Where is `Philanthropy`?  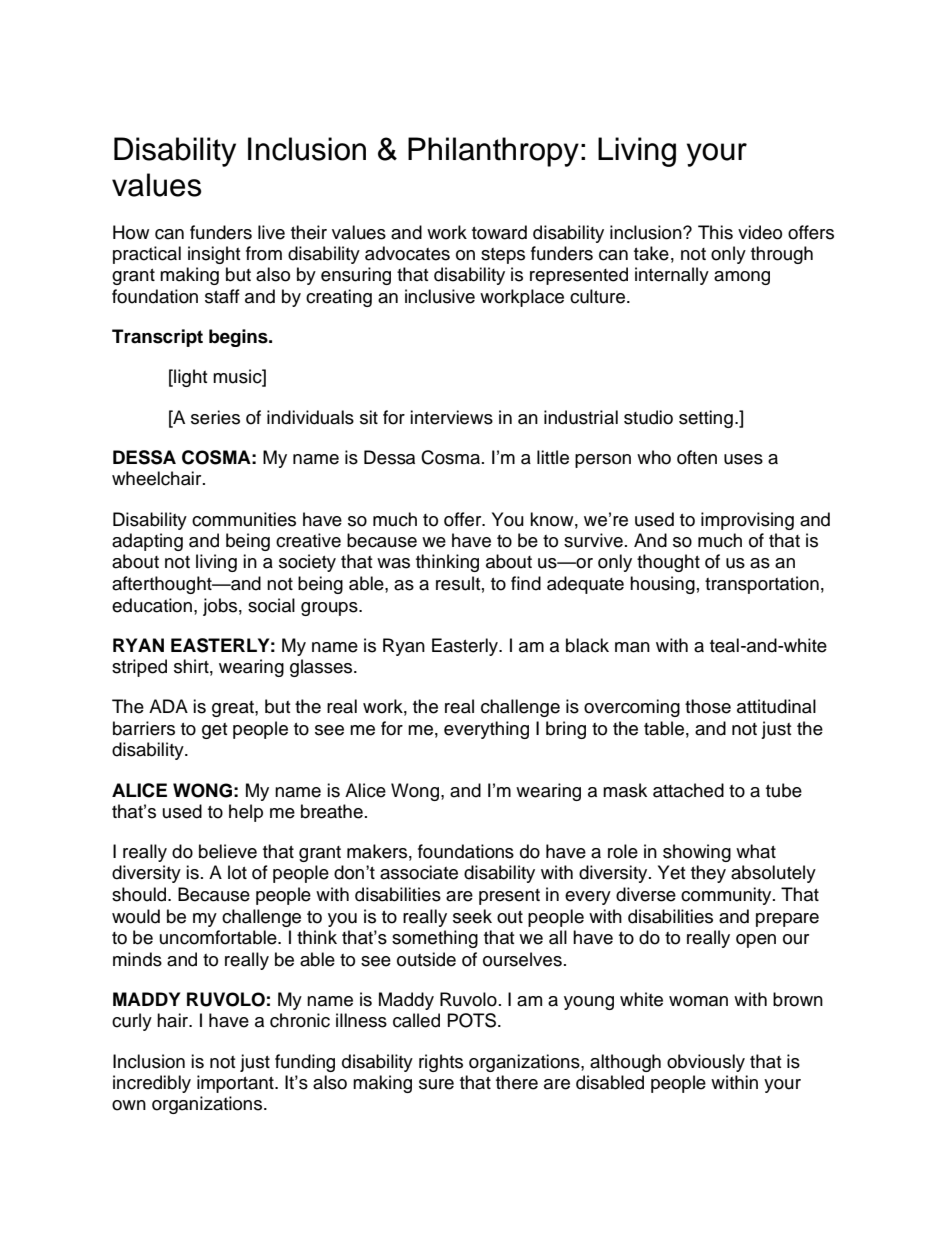 Philanthropy is located at coordinates (493, 152).
